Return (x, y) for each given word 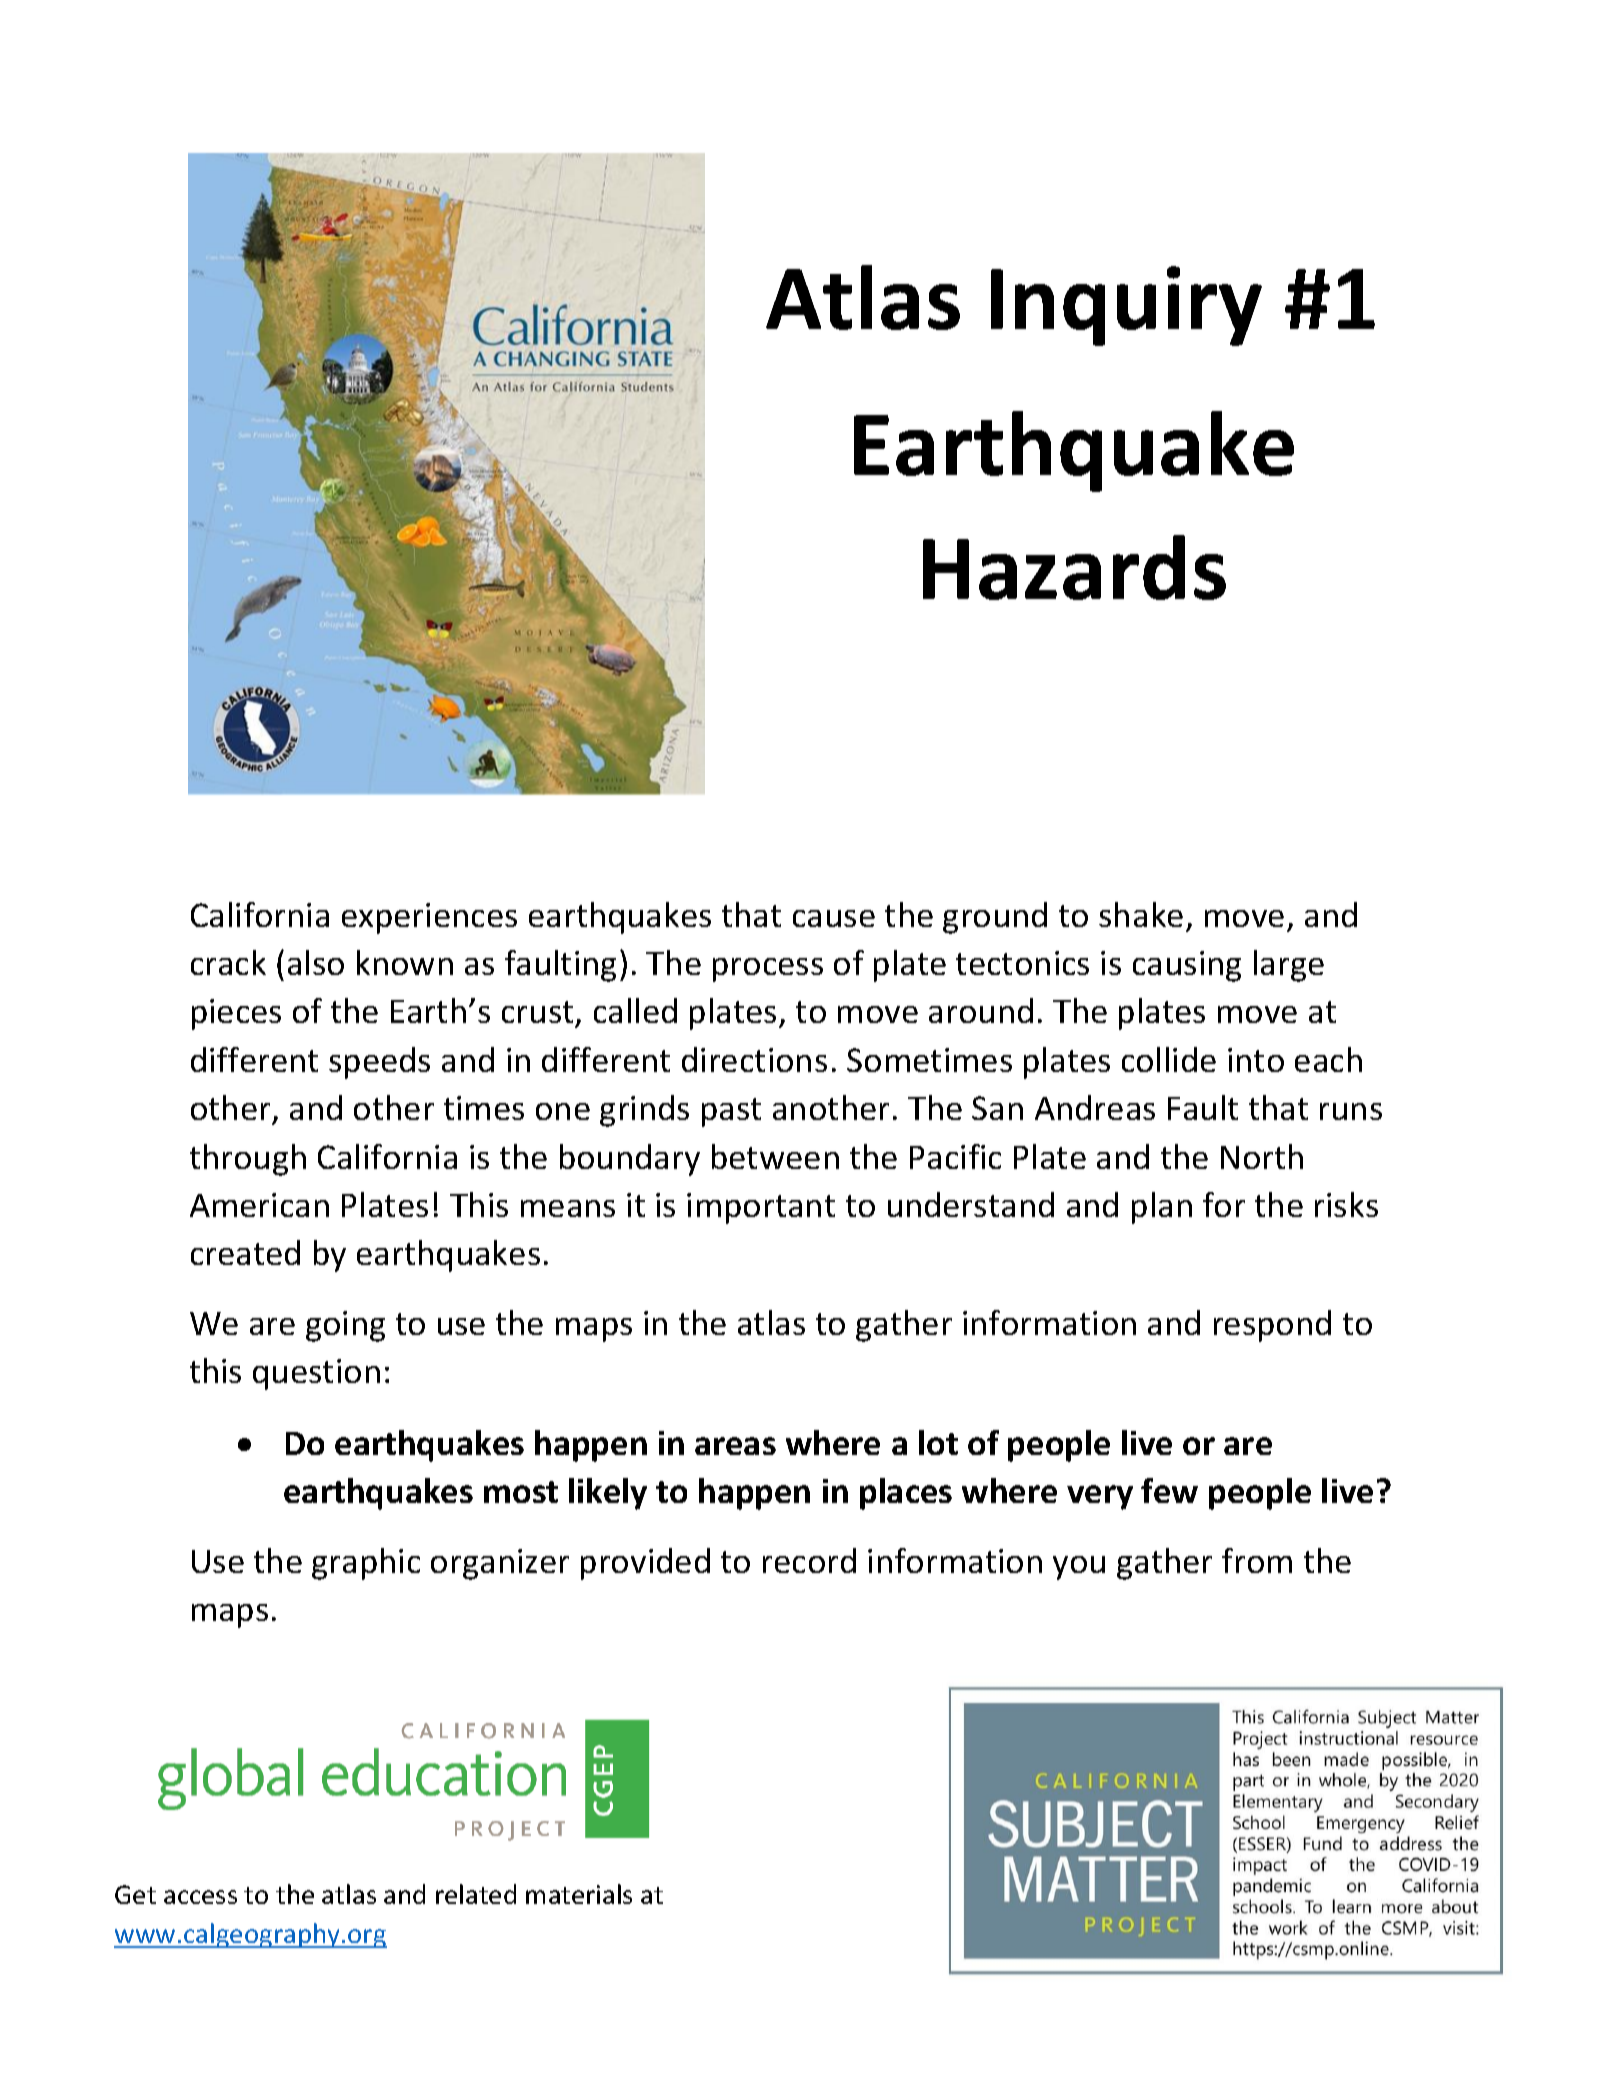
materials (579, 1894)
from (1257, 1560)
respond (1272, 1326)
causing (1187, 966)
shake (1141, 914)
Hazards (1074, 567)
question (316, 1374)
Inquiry (1126, 306)
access (200, 1897)
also (316, 962)
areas (735, 1446)
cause (834, 918)
